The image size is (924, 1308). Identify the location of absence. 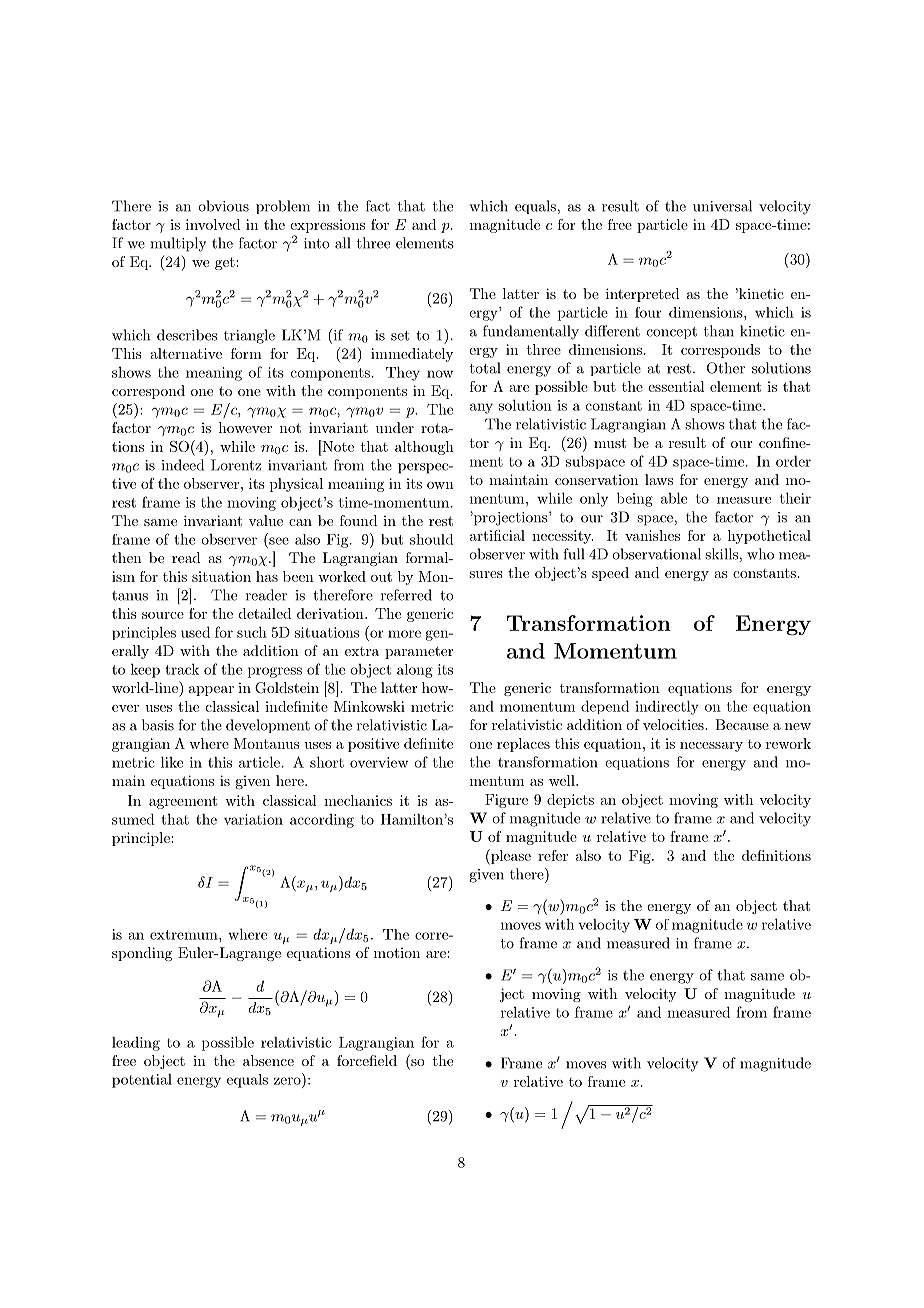
(268, 1060).
